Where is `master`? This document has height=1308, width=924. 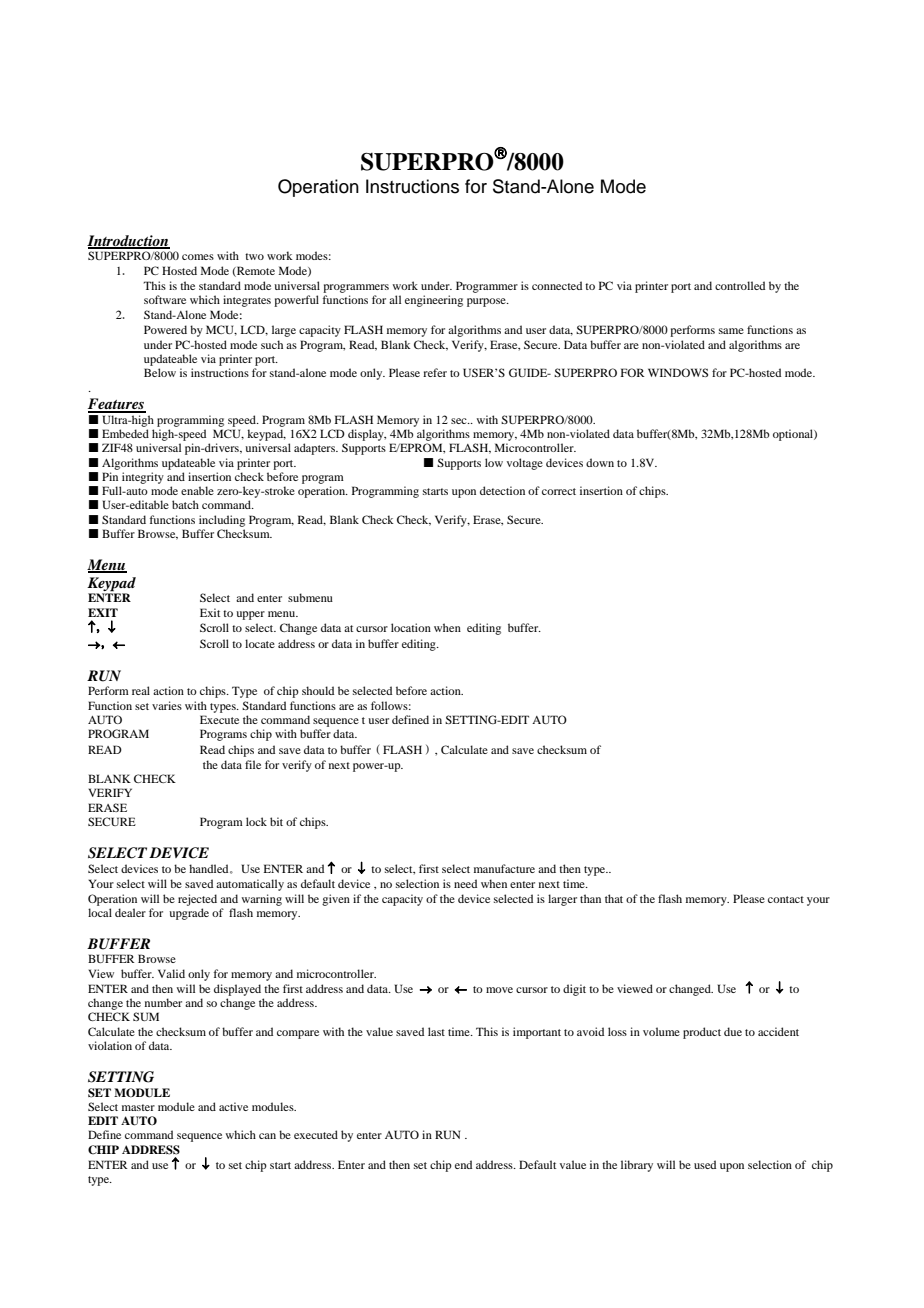
master is located at coordinates (138, 1107).
